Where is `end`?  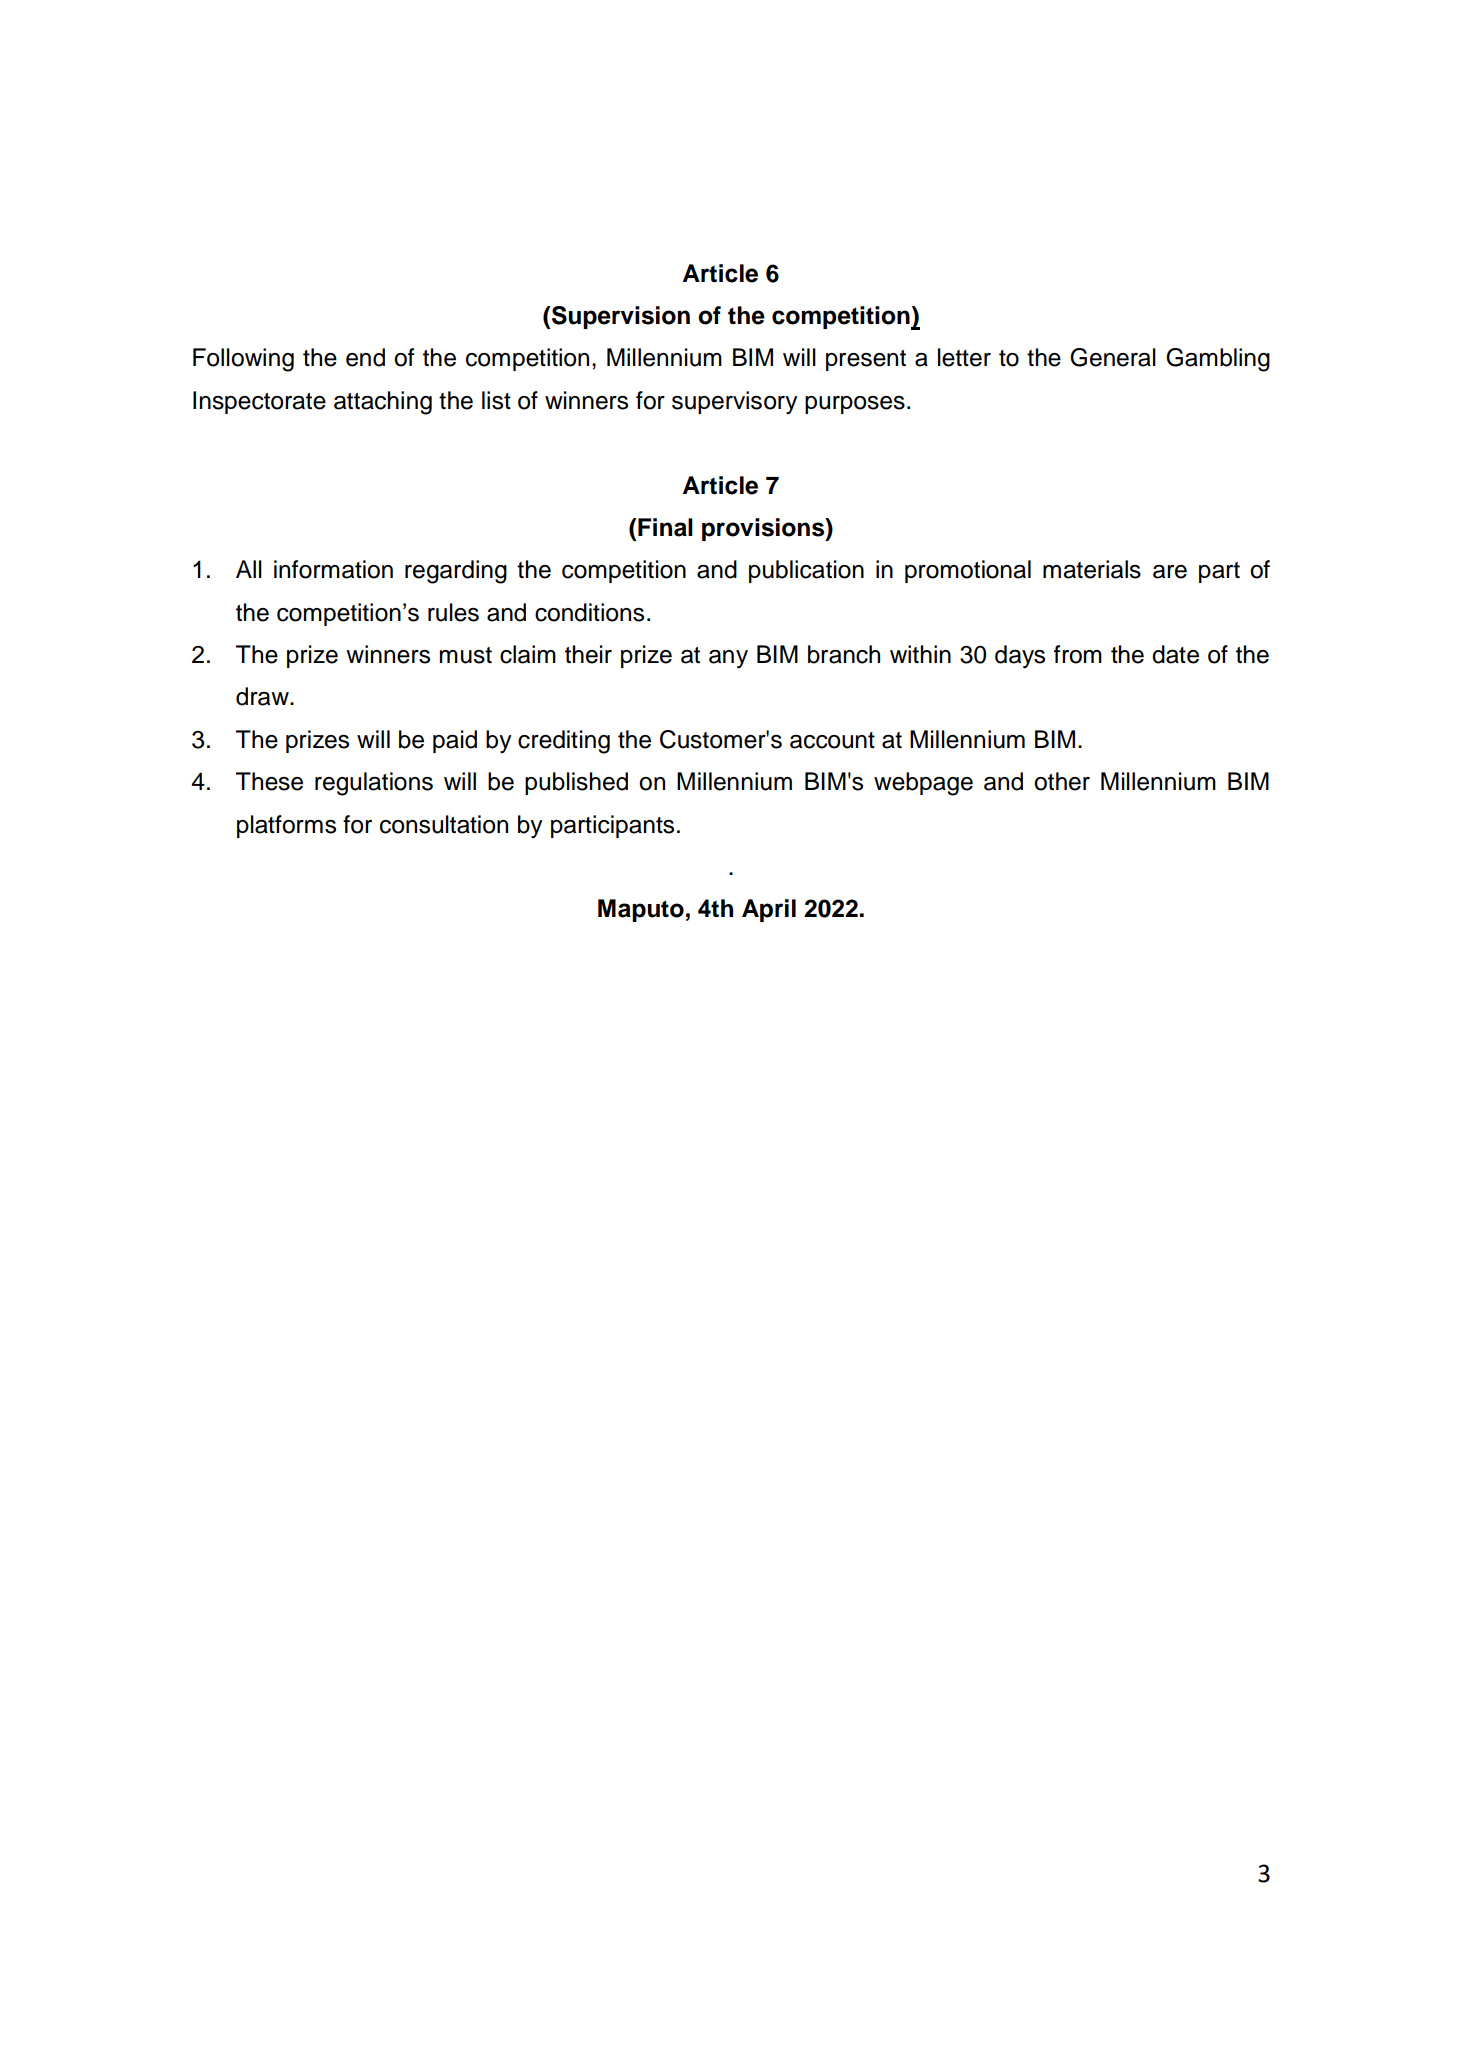 end is located at coordinates (365, 357).
